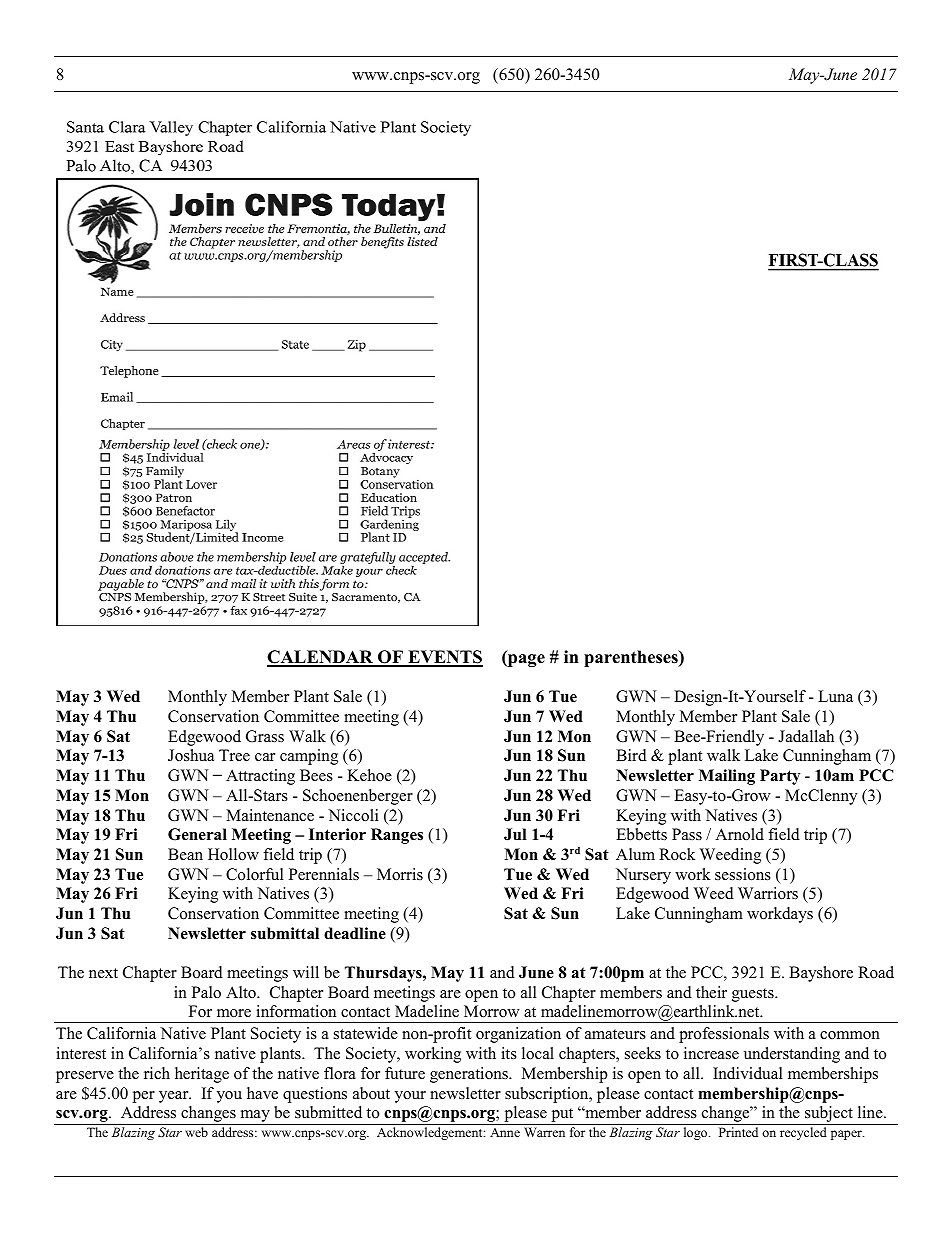 The image size is (952, 1233). What do you see at coordinates (265, 736) in the document?
I see `Grass` at bounding box center [265, 736].
